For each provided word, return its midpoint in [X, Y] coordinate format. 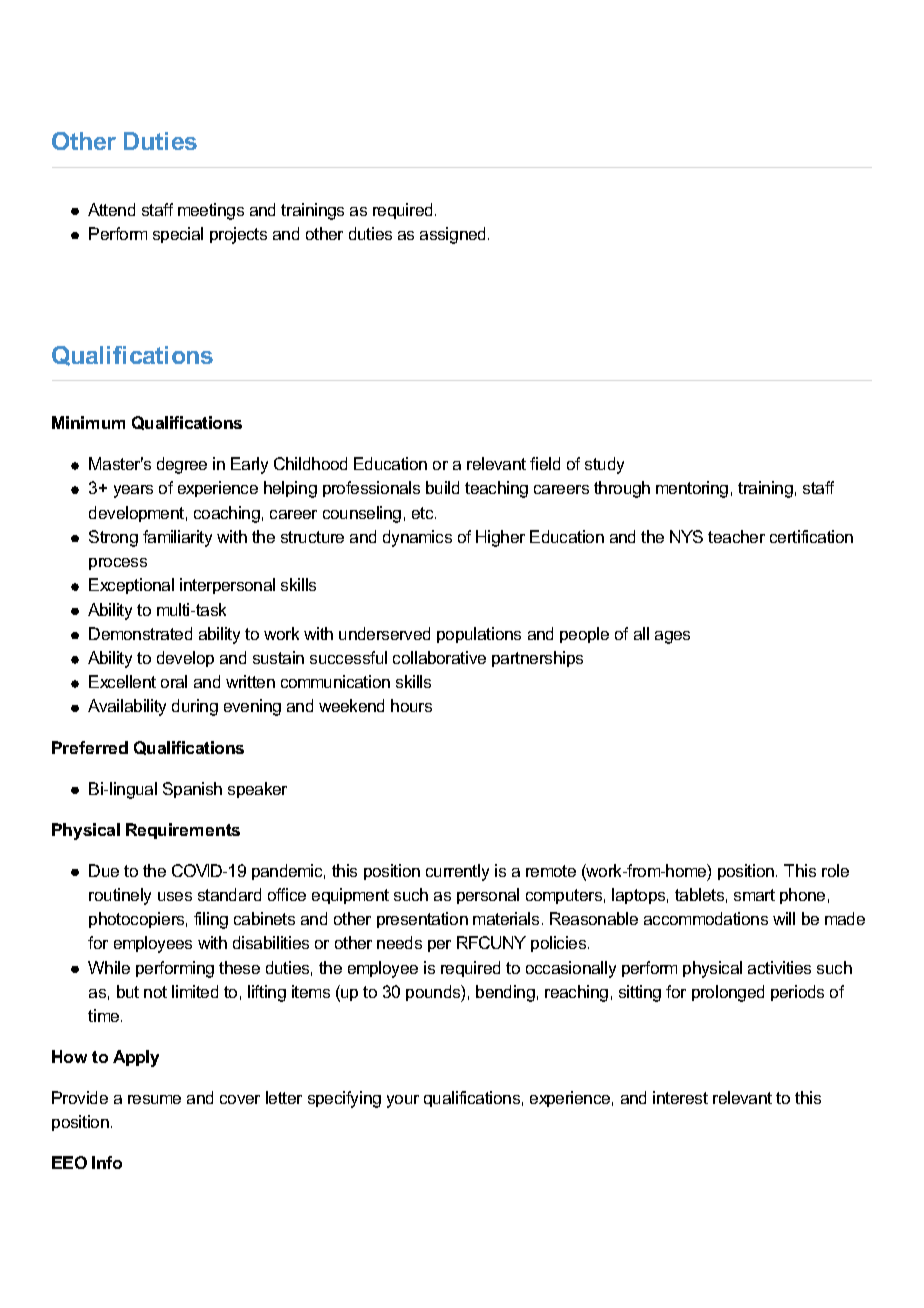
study [604, 465]
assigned [454, 235]
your [403, 1101]
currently [457, 872]
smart [754, 895]
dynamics [417, 538]
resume [154, 1099]
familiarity [177, 538]
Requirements [183, 831]
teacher [736, 536]
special [178, 235]
